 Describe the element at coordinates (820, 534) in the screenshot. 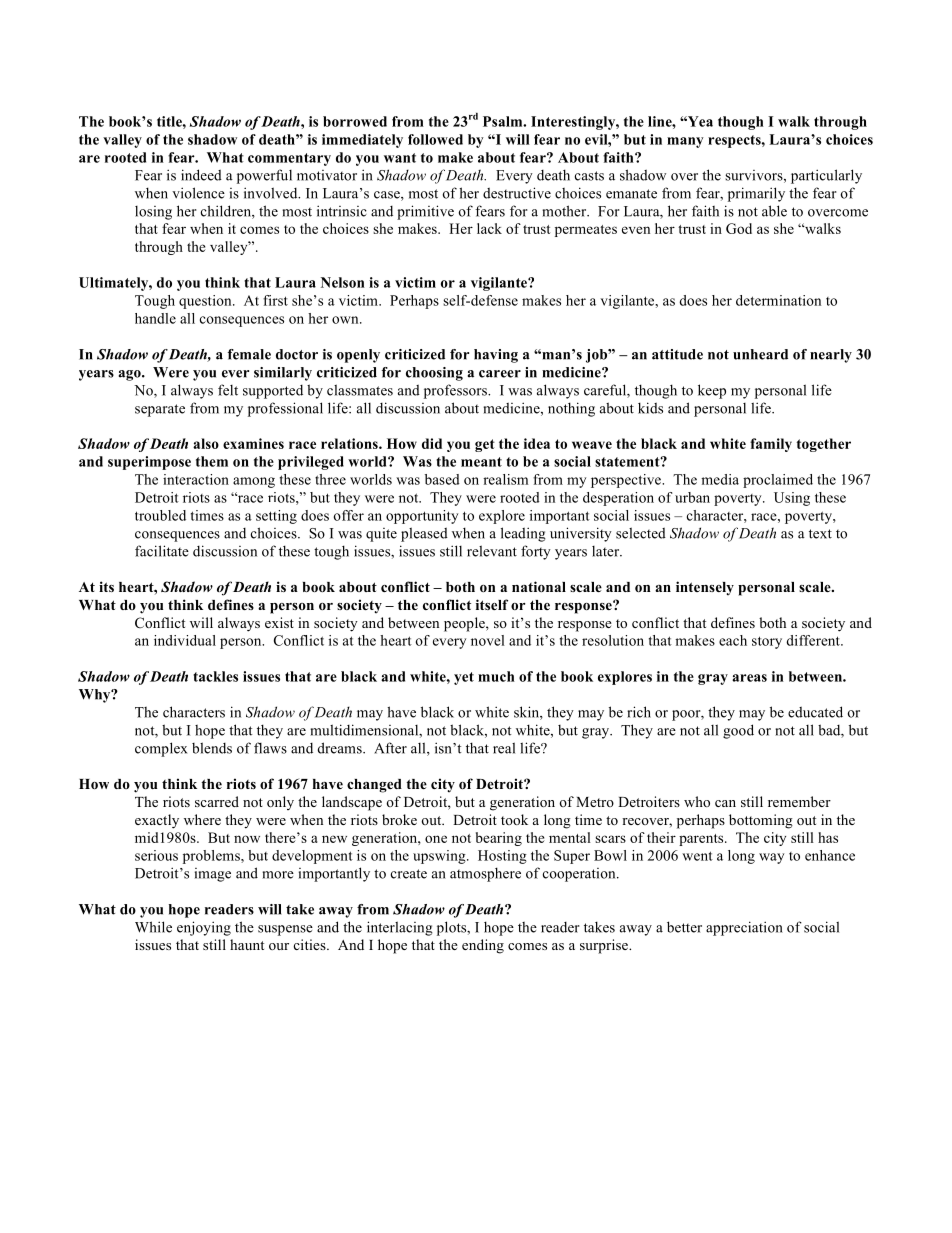

I see `text` at that location.
